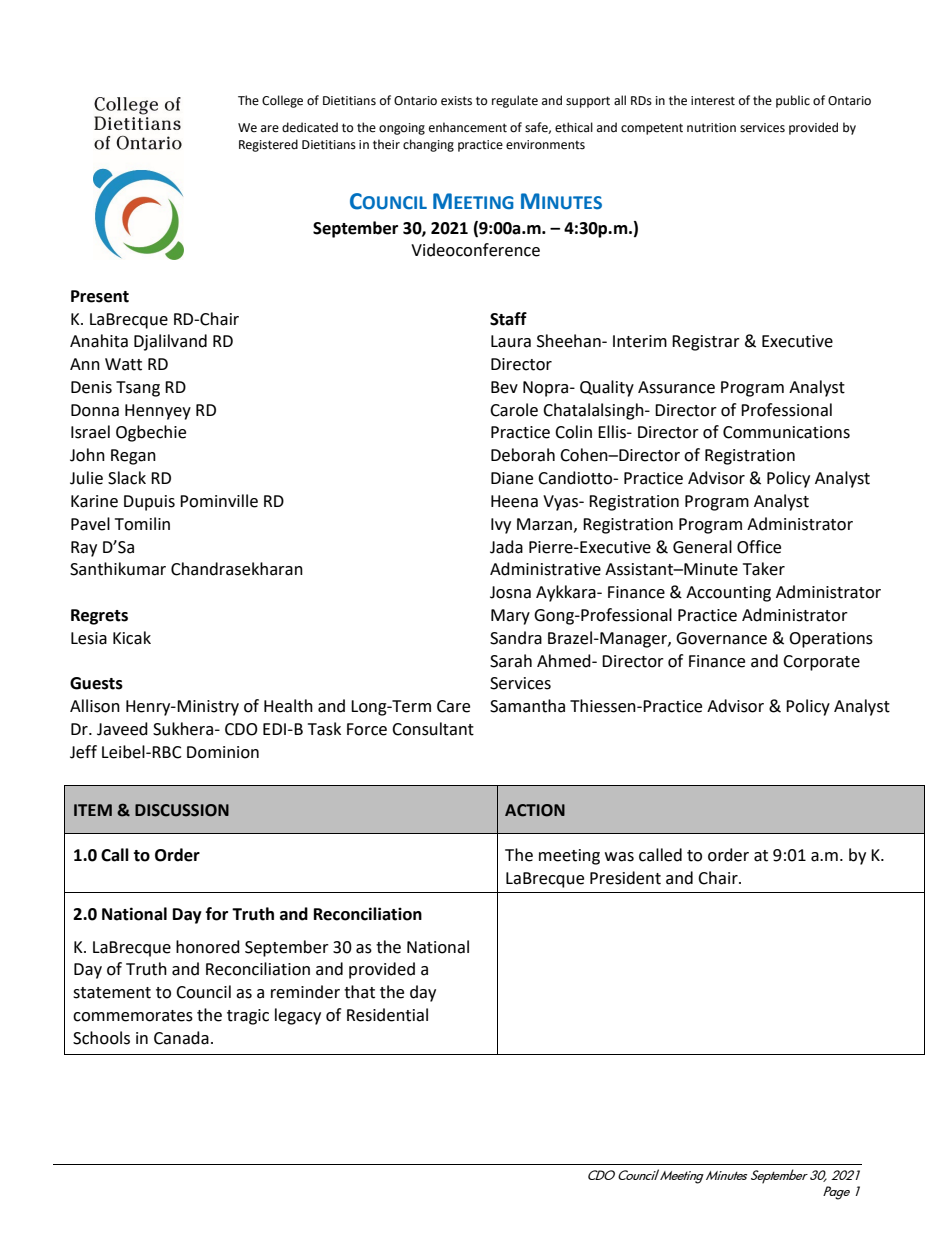 The width and height of the document is (952, 1233). I want to click on Residential, so click(387, 1015).
